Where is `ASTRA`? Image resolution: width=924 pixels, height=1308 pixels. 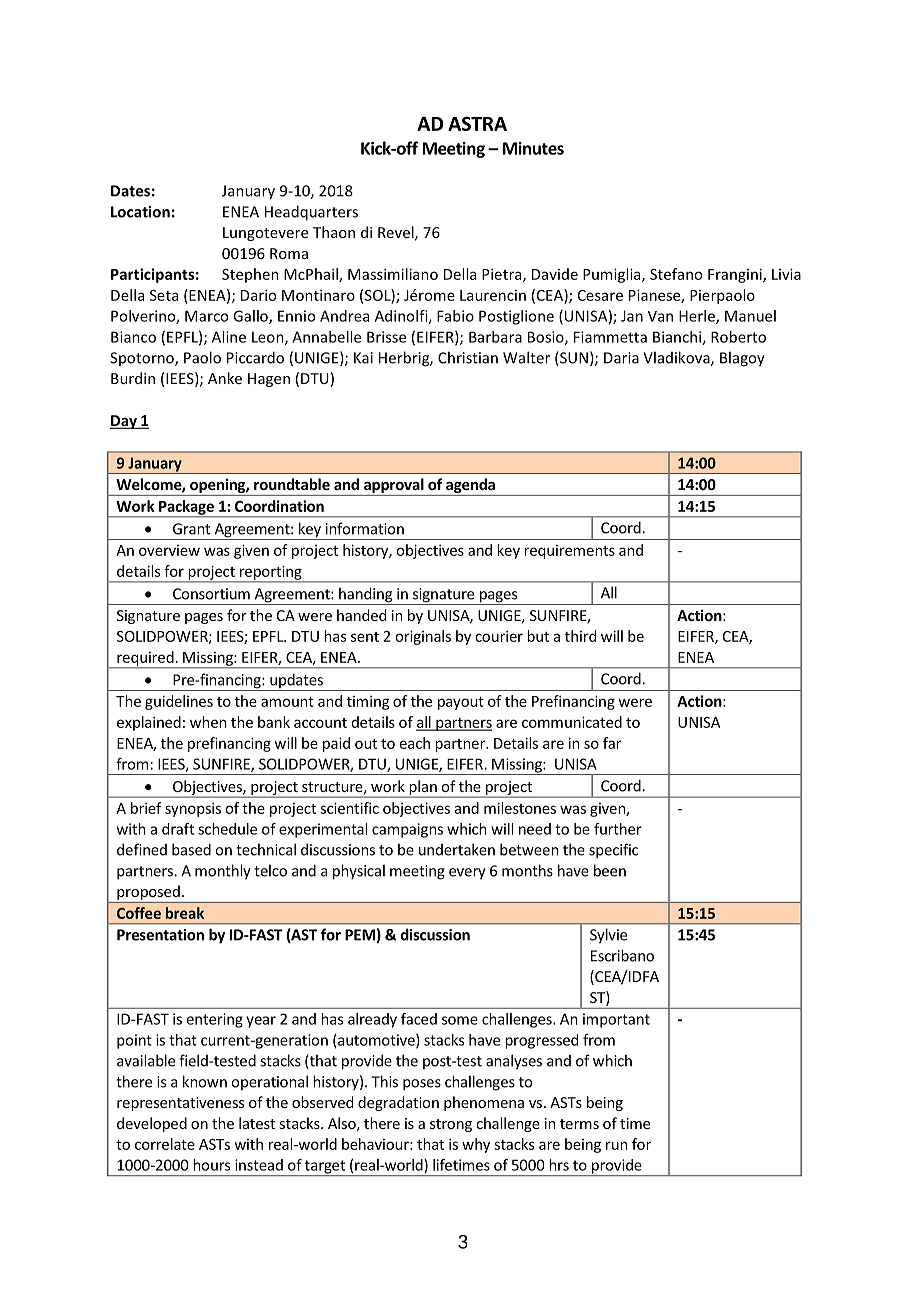
ASTRA is located at coordinates (477, 123).
